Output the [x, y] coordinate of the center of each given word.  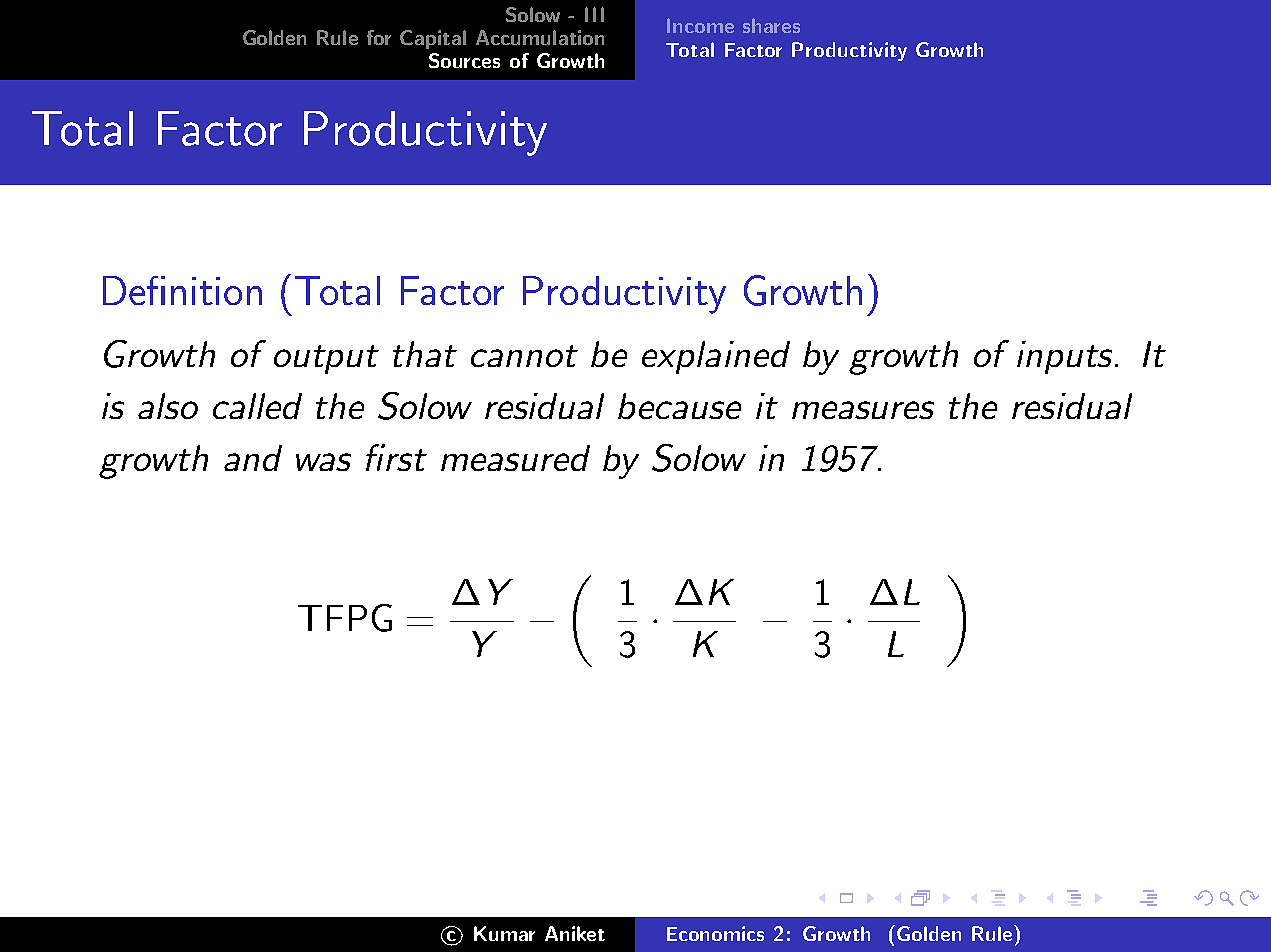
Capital [433, 39]
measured [515, 458]
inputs [1066, 357]
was [323, 462]
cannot [524, 356]
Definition [182, 290]
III [594, 14]
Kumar [504, 933]
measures [863, 410]
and [253, 458]
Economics [715, 933]
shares [771, 25]
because [679, 406]
